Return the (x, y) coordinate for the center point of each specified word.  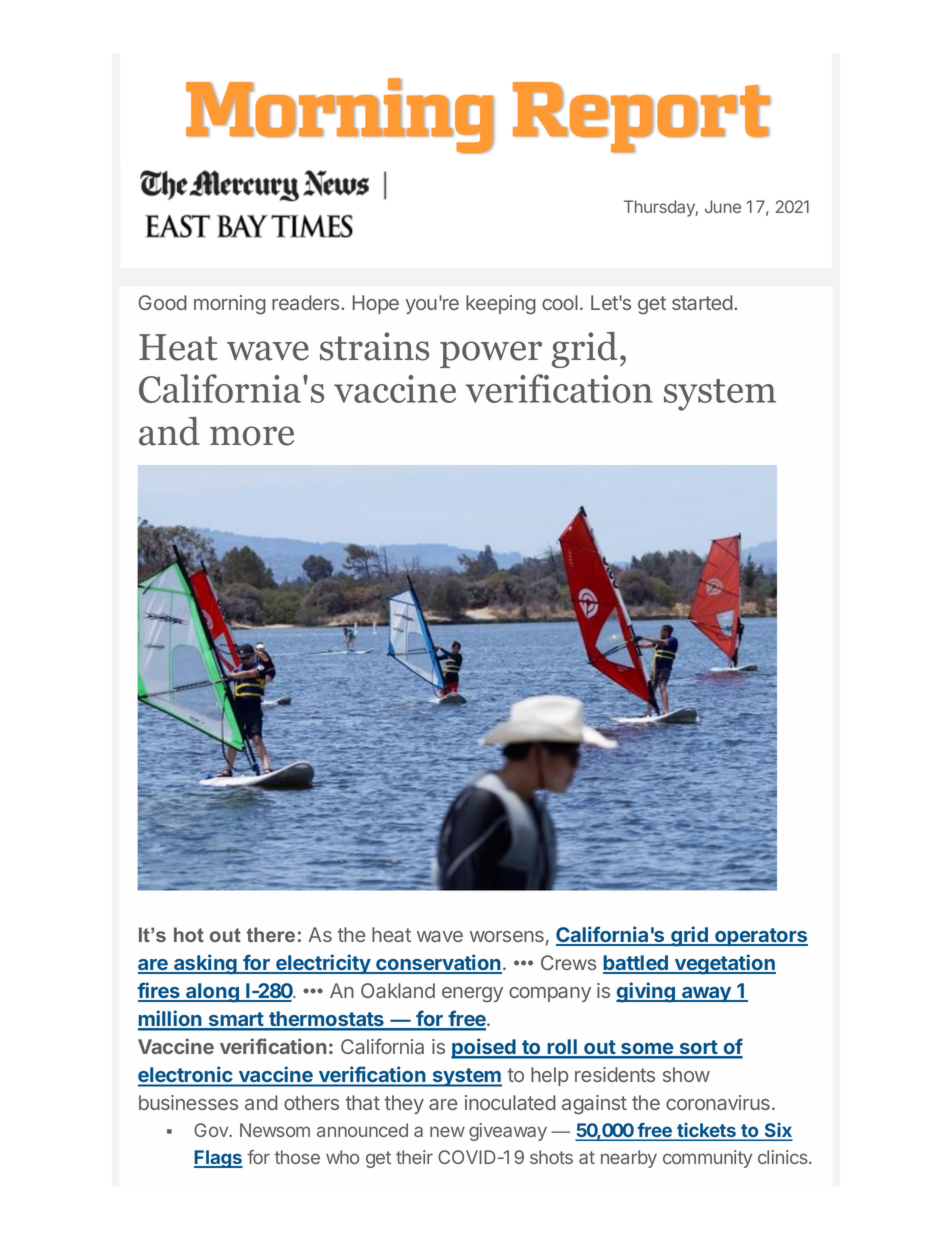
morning (230, 305)
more (252, 436)
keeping (501, 305)
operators (760, 937)
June (723, 206)
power (491, 354)
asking (205, 964)
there (271, 934)
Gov (212, 1130)
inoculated (510, 1102)
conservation (438, 963)
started (702, 302)
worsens (507, 936)
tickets (706, 1131)
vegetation (724, 964)
